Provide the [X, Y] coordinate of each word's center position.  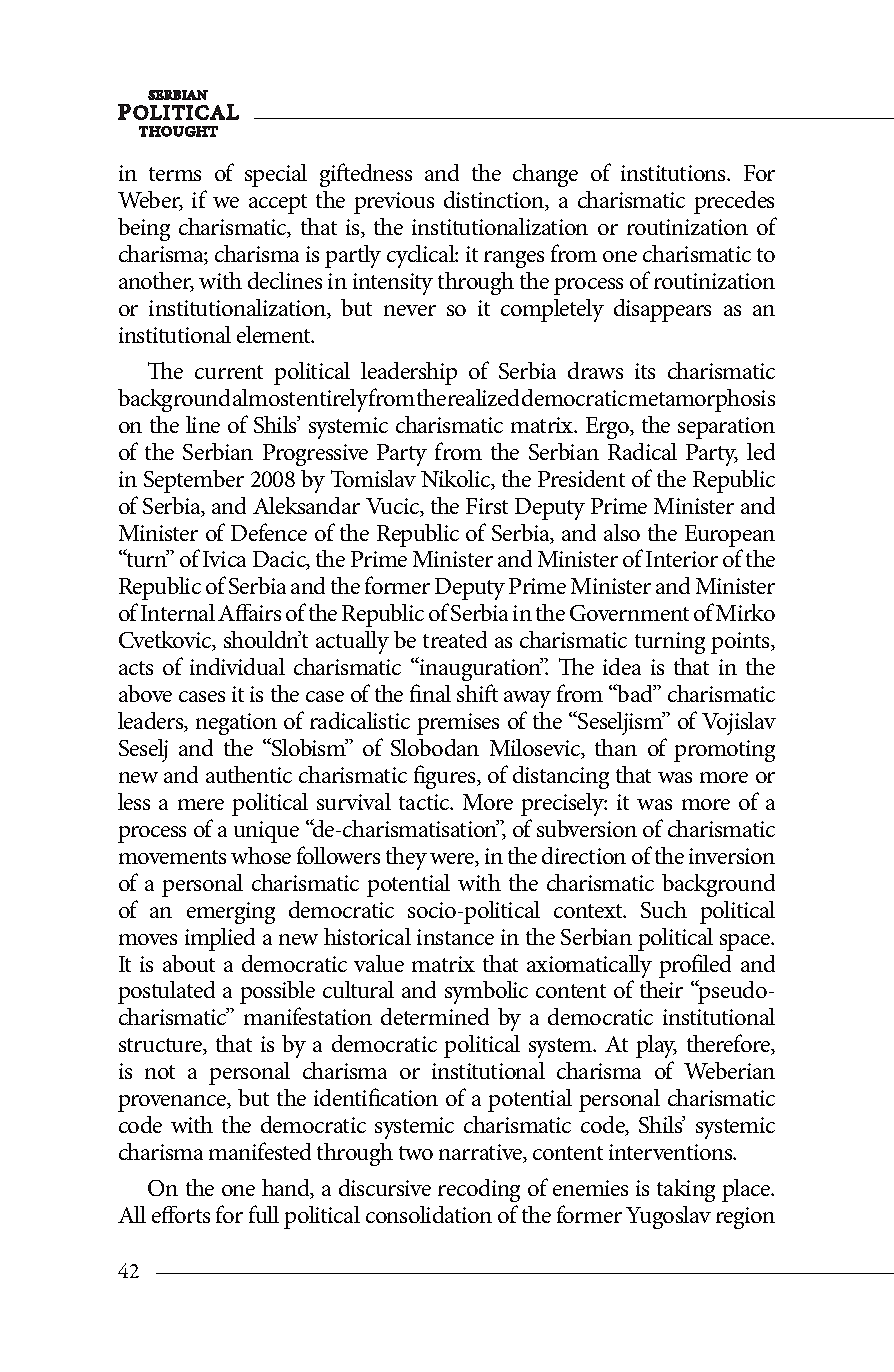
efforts [181, 1214]
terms [175, 174]
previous [394, 203]
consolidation [429, 1214]
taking [686, 1190]
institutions [674, 173]
